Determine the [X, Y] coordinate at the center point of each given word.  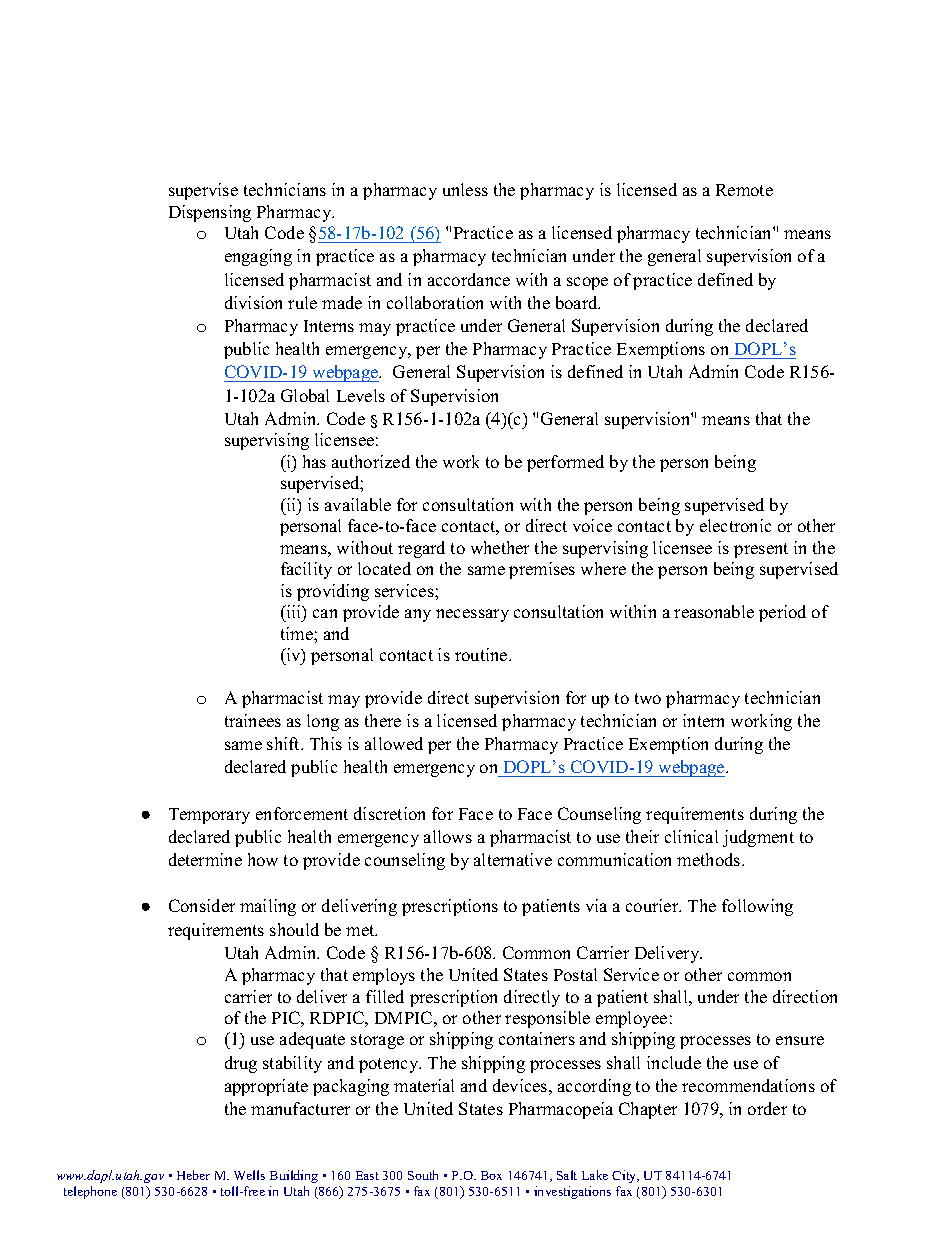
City [625, 1176]
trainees [253, 720]
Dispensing [210, 213]
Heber [193, 1175]
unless [465, 189]
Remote [744, 190]
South [423, 1175]
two [648, 698]
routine [482, 654]
